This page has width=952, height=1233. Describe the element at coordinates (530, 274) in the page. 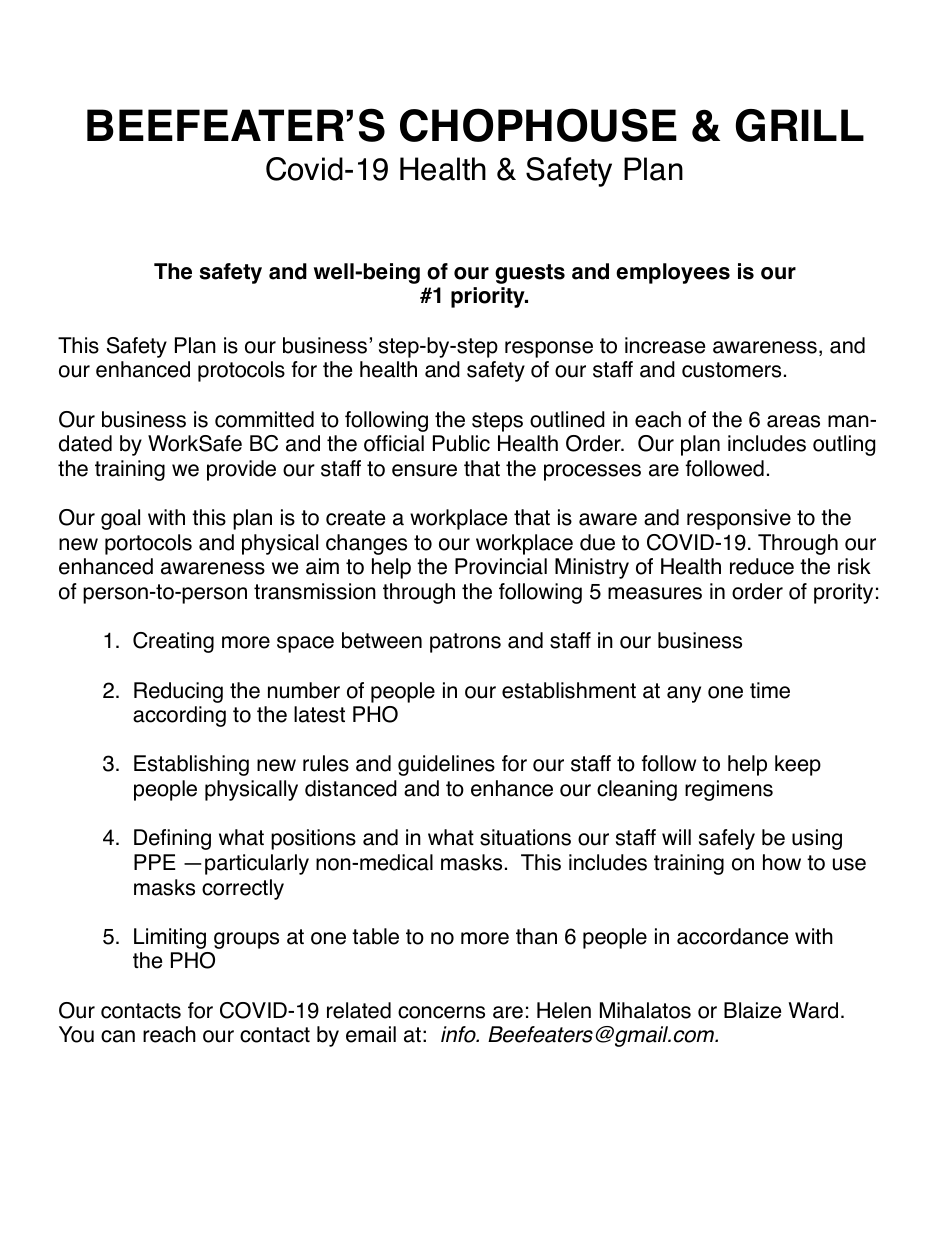

I see `guests` at that location.
